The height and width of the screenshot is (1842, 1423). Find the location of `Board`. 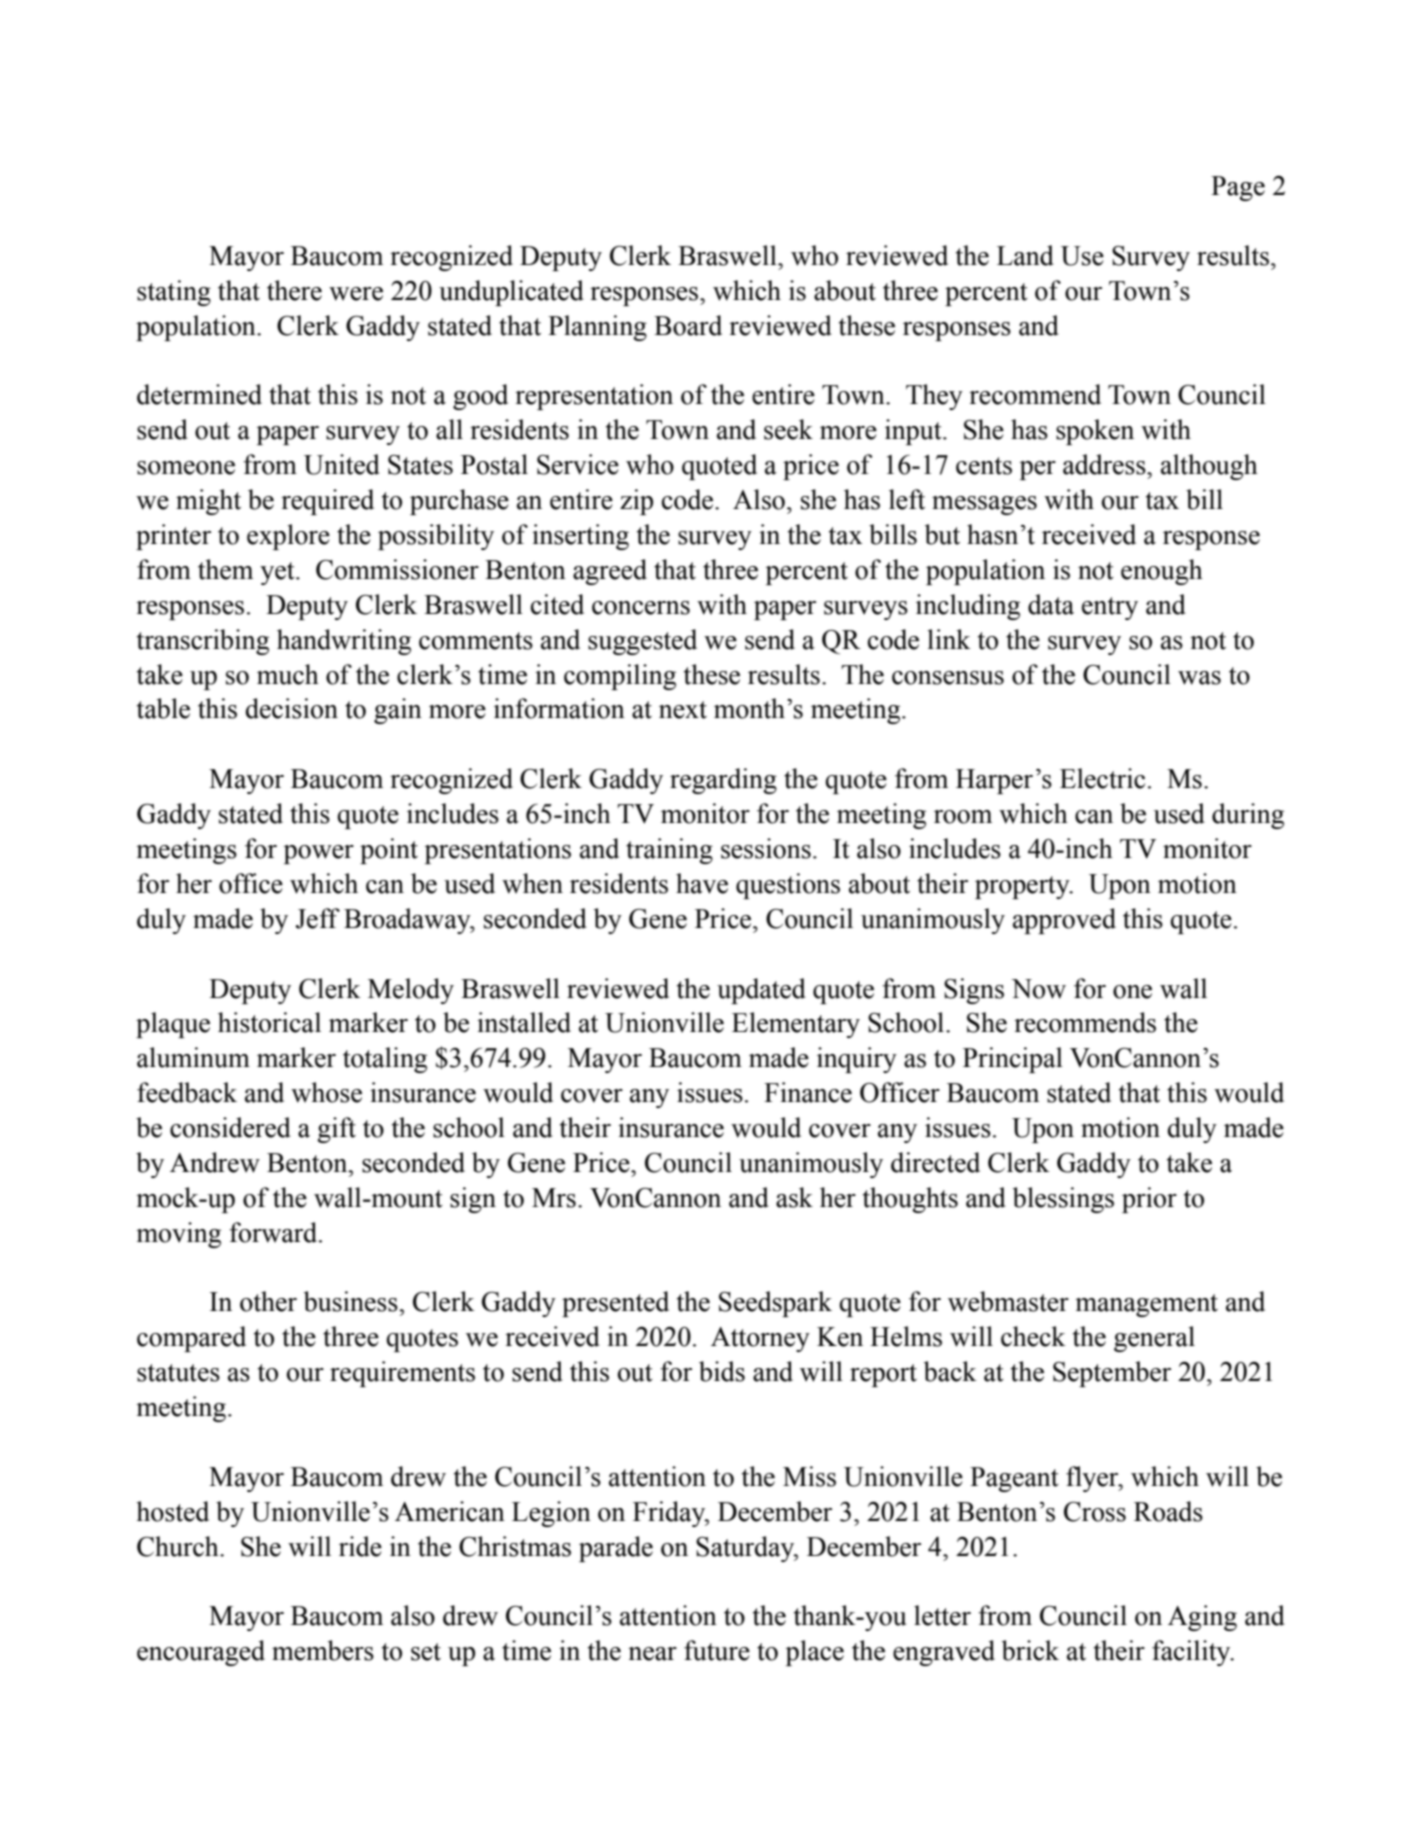

Board is located at coordinates (688, 325).
